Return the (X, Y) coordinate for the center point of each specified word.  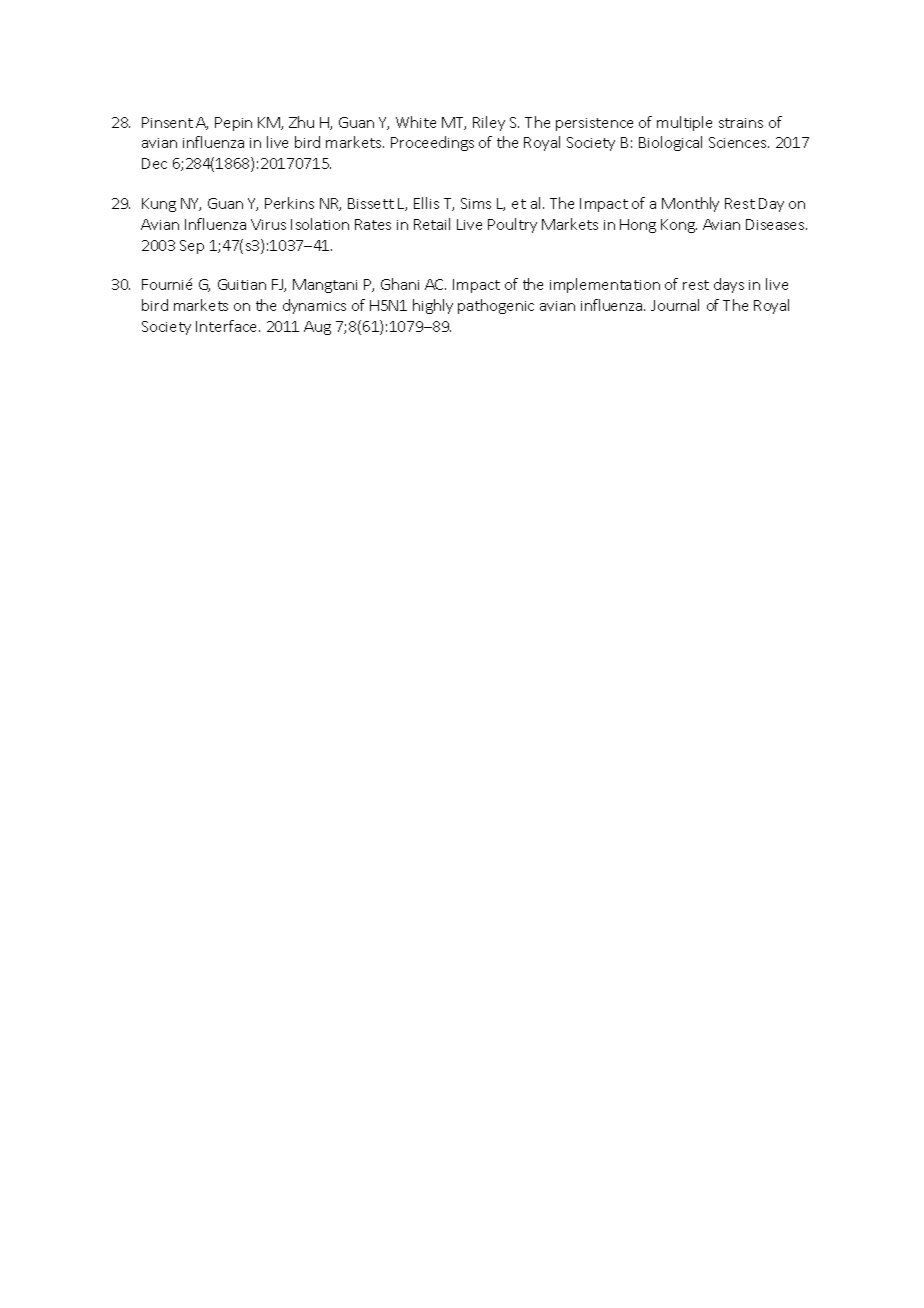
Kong (679, 226)
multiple (684, 123)
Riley (489, 123)
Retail (432, 224)
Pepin (233, 124)
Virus (268, 224)
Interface (228, 326)
